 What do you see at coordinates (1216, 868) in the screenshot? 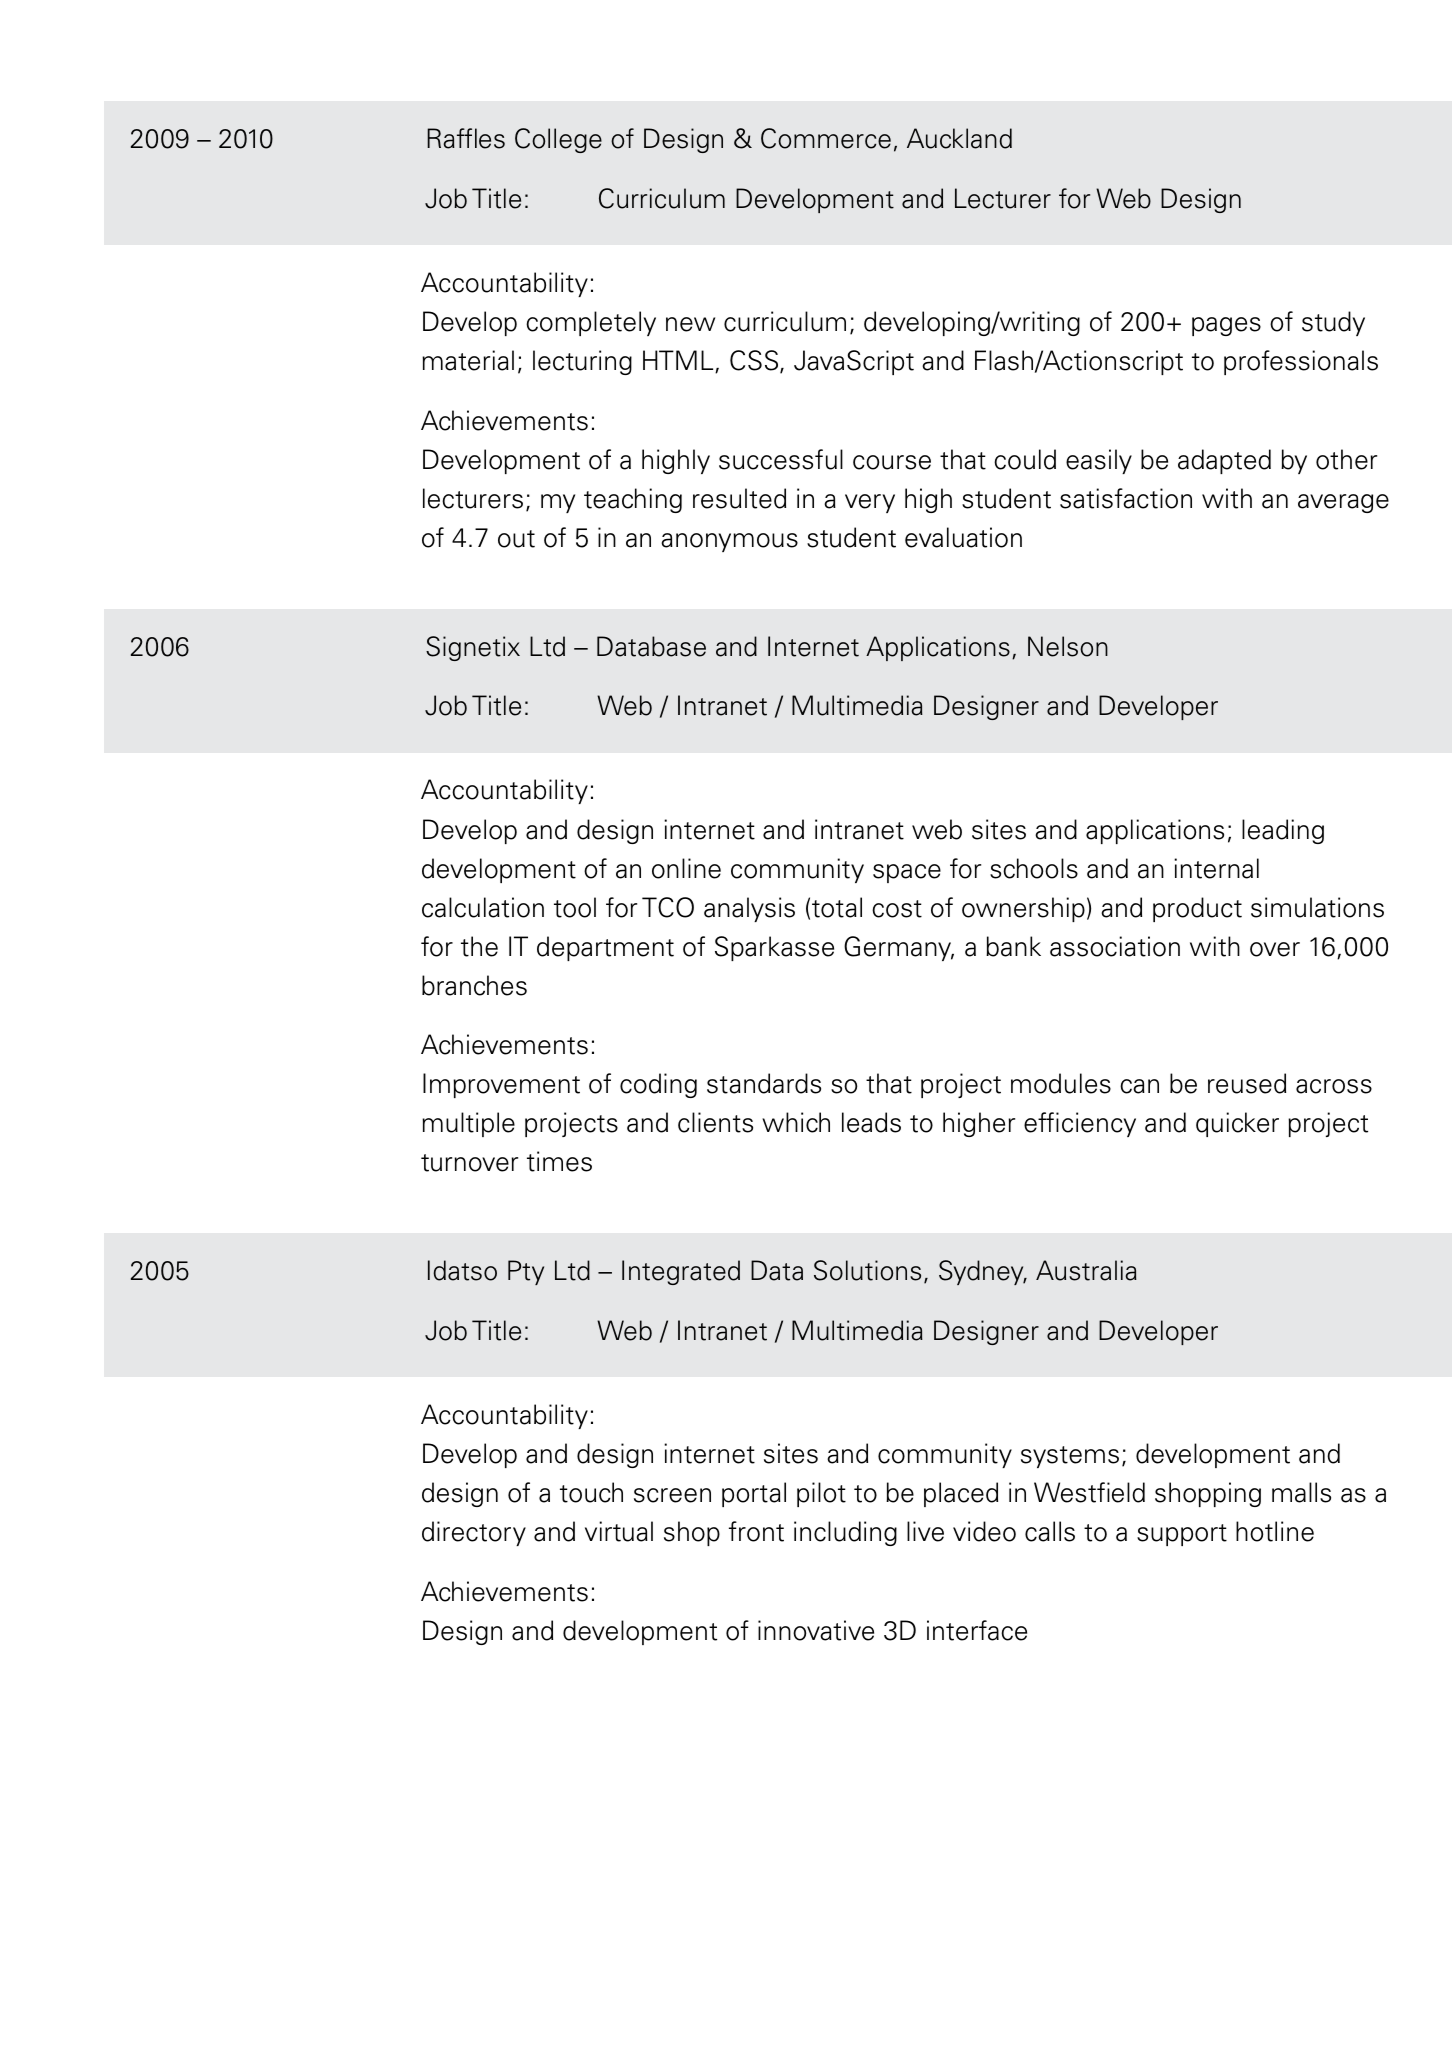
I see `internal` at bounding box center [1216, 868].
